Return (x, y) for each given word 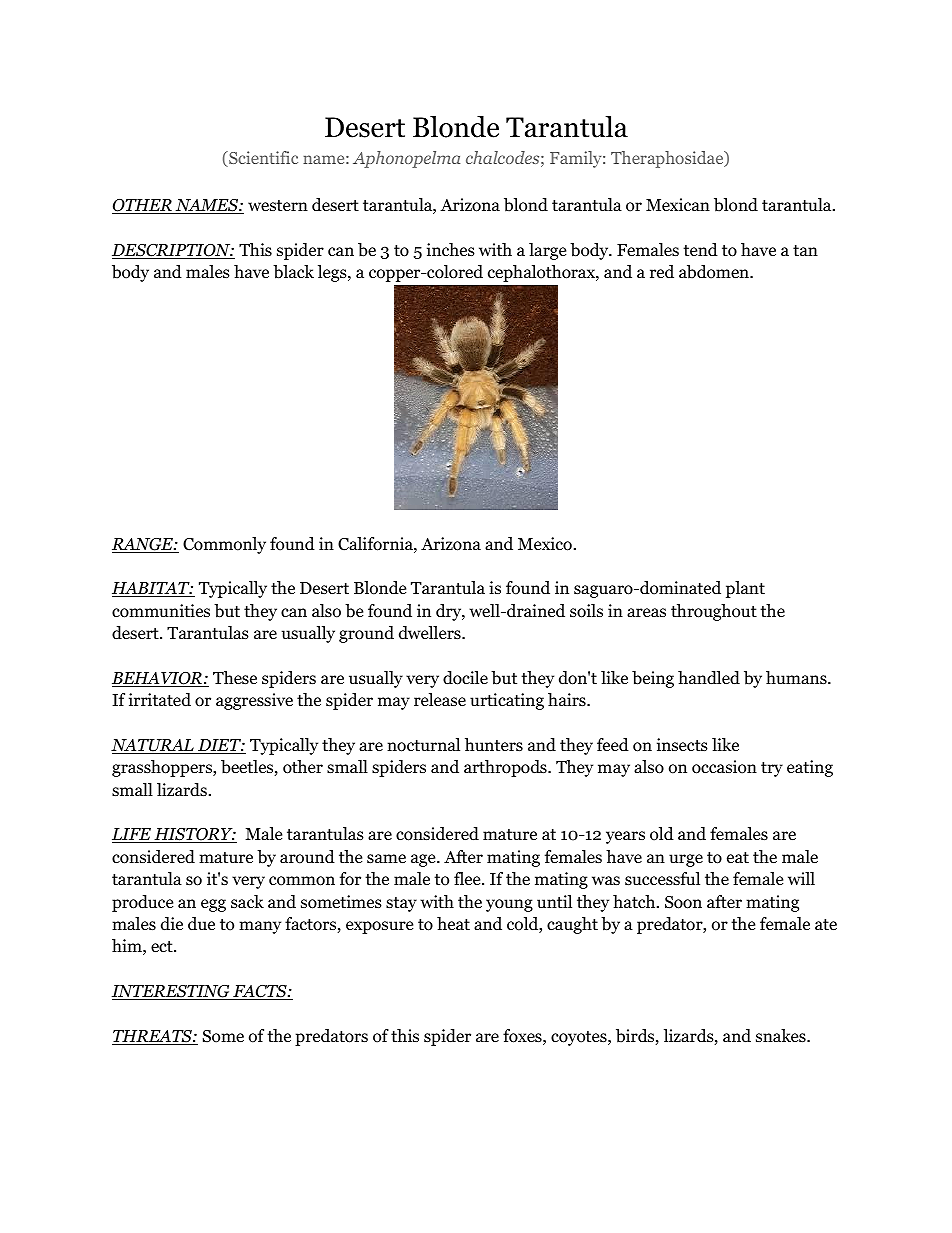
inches (451, 249)
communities (161, 611)
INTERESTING (172, 992)
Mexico (545, 544)
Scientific (262, 159)
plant (745, 589)
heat (453, 923)
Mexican (678, 204)
